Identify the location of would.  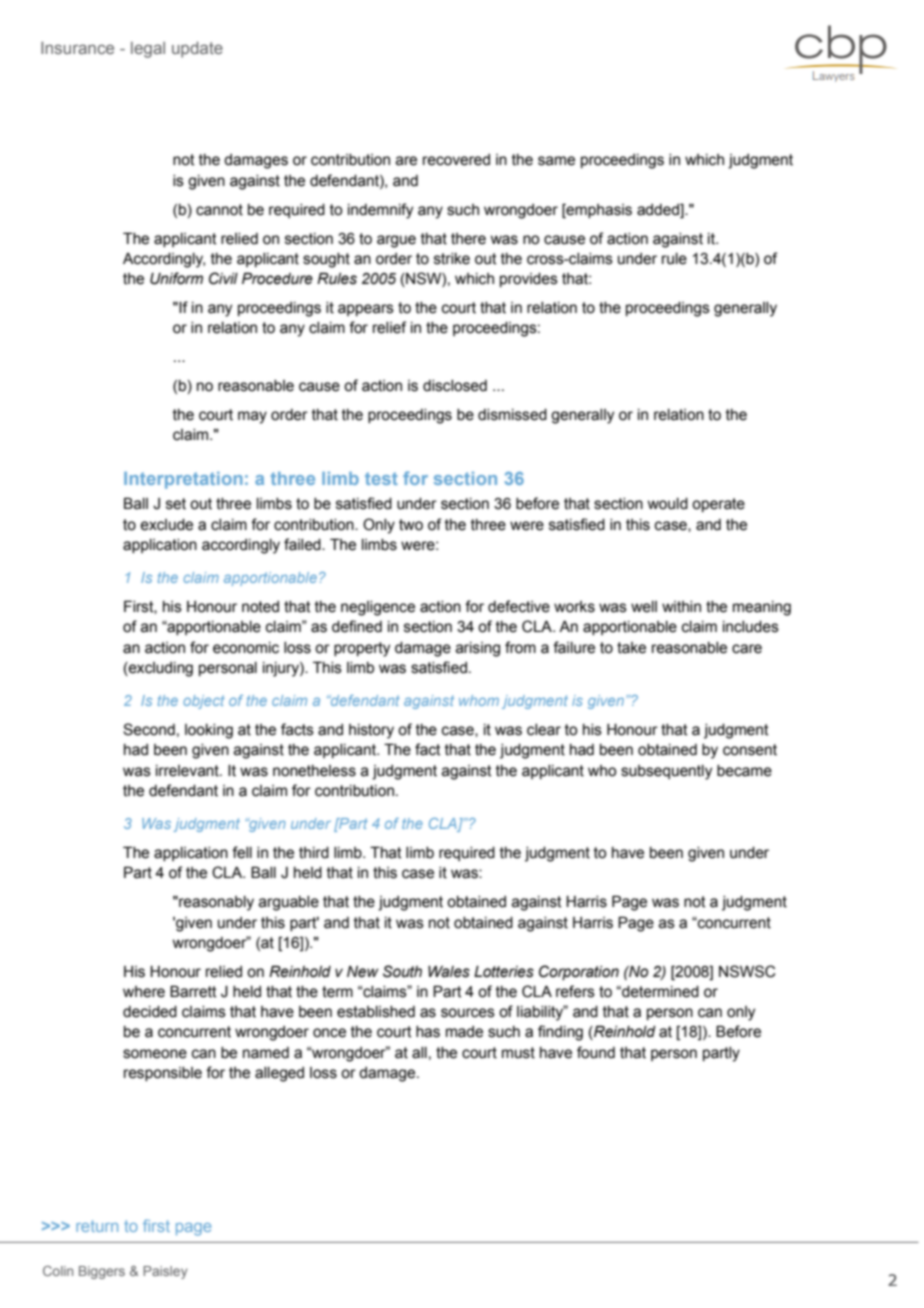
(667, 504).
